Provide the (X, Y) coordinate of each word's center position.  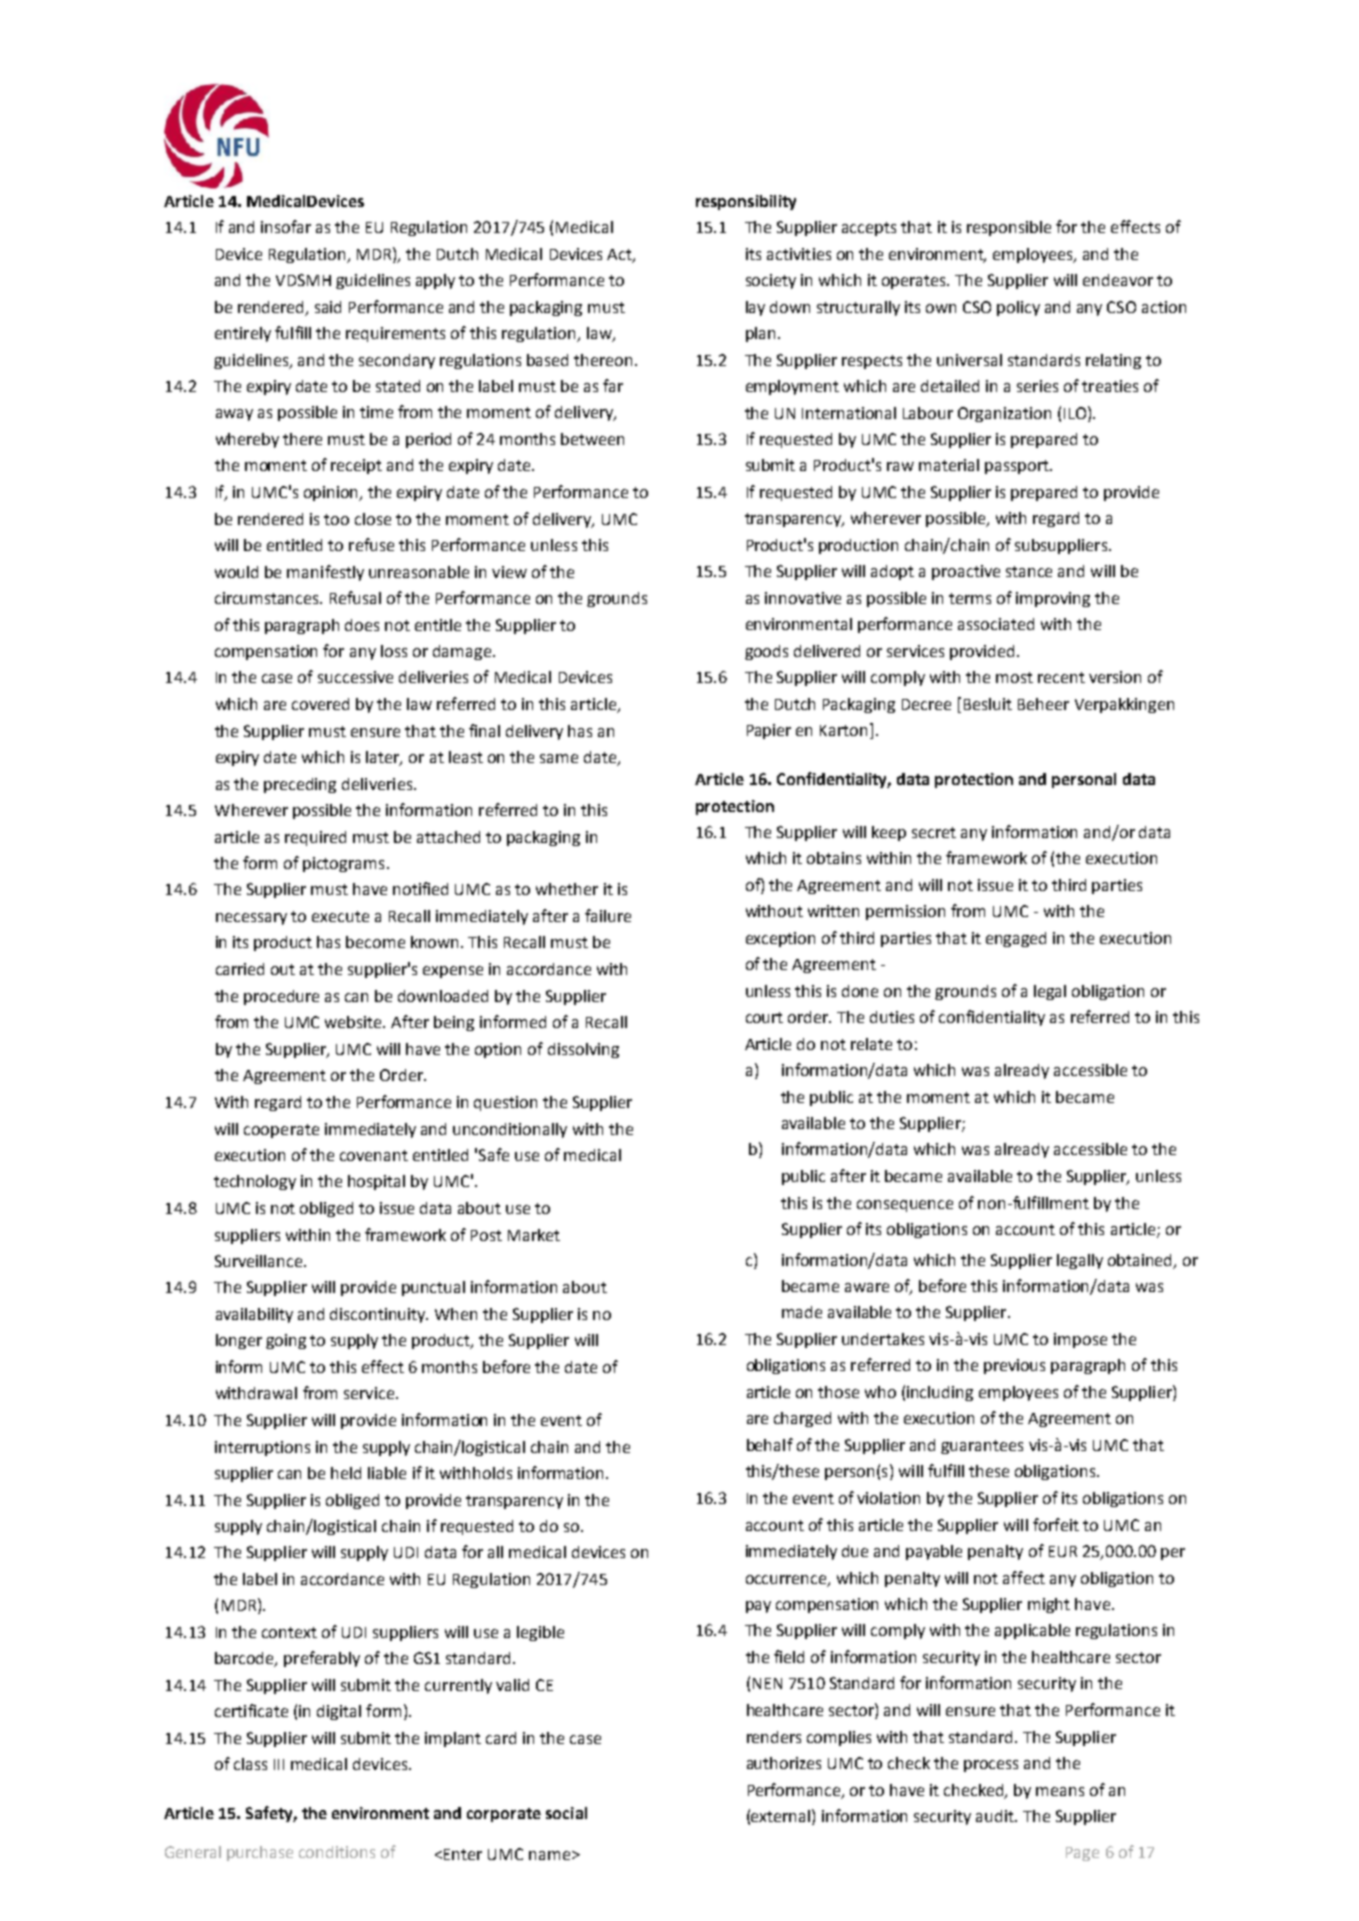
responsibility (746, 202)
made (802, 1312)
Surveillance (260, 1261)
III (279, 1764)
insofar (286, 226)
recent (1061, 677)
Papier (769, 731)
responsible (1009, 228)
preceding (300, 785)
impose (1080, 1340)
